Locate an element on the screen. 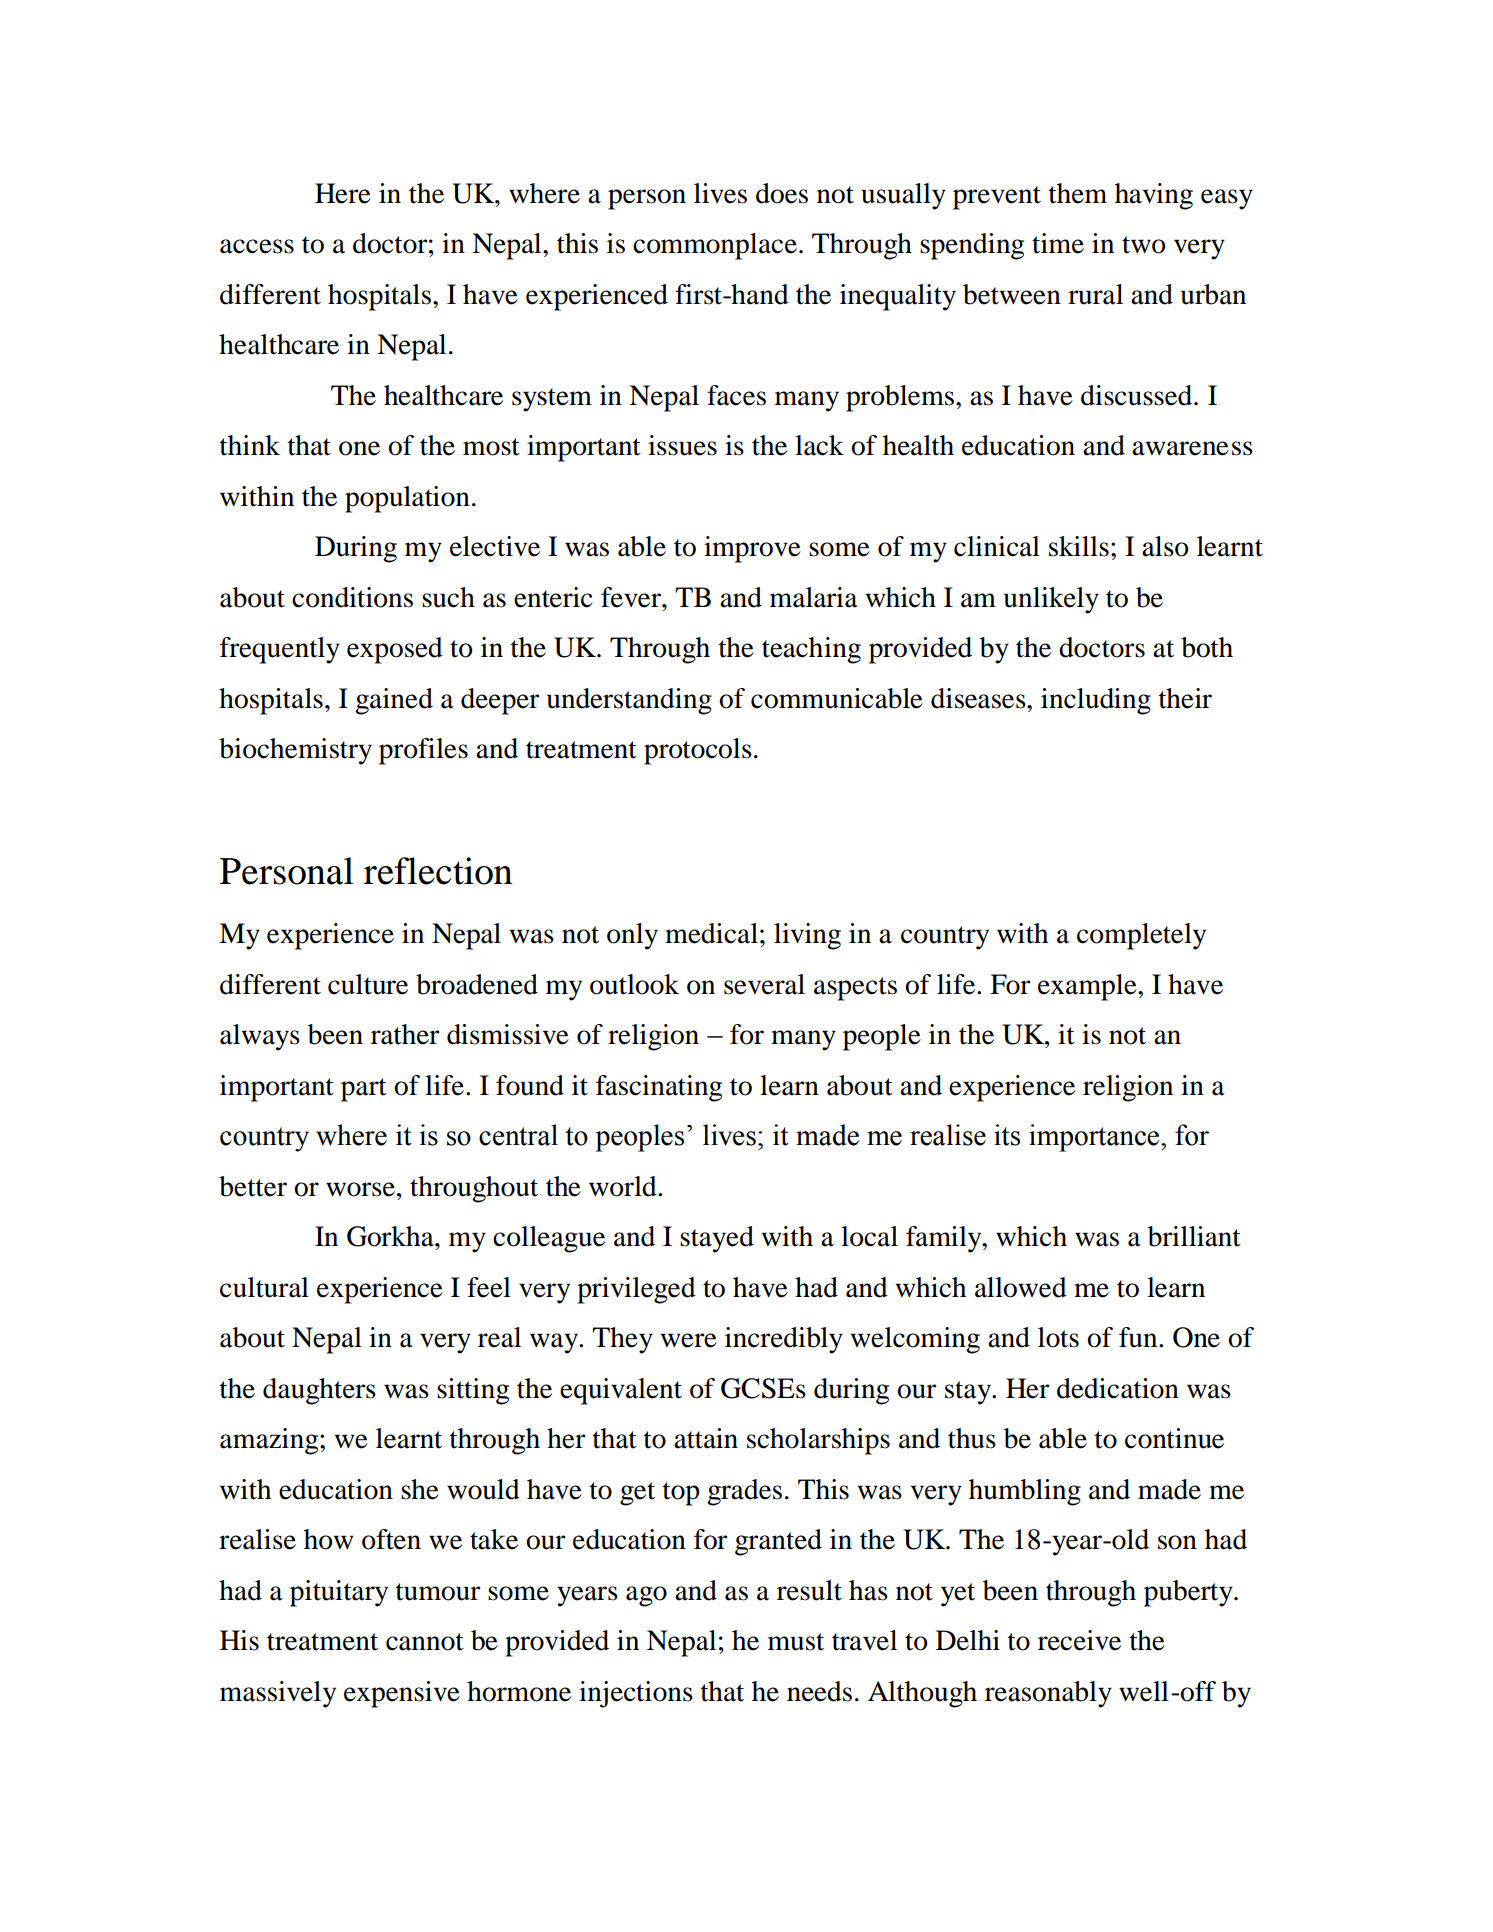 The height and width of the screenshot is (1932, 1493). medical is located at coordinates (711, 933).
